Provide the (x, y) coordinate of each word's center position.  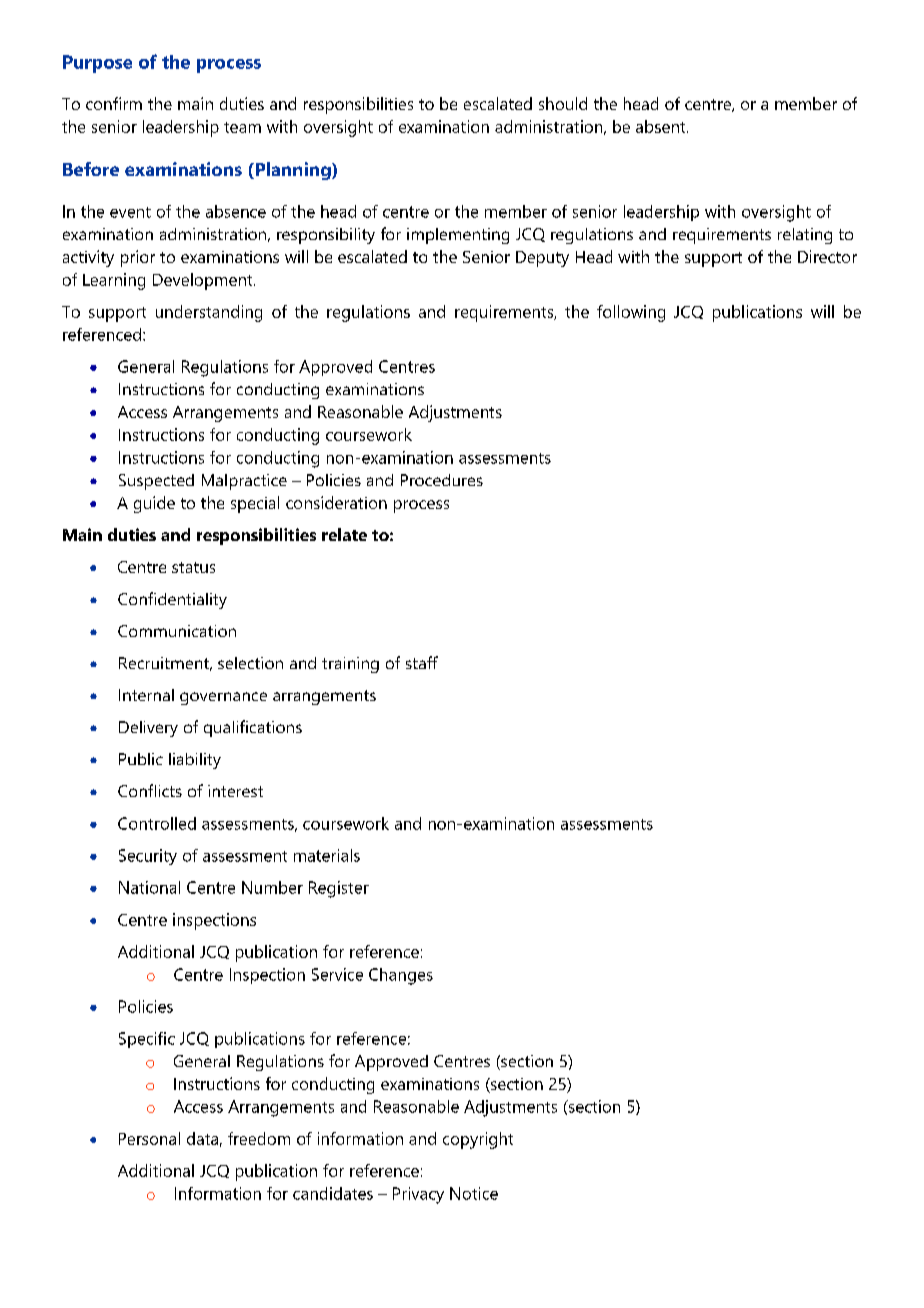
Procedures (442, 480)
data (202, 1138)
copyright (478, 1140)
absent (662, 126)
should (563, 103)
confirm (114, 103)
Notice (474, 1193)
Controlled (157, 823)
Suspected (156, 482)
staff (422, 662)
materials (327, 855)
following (631, 313)
